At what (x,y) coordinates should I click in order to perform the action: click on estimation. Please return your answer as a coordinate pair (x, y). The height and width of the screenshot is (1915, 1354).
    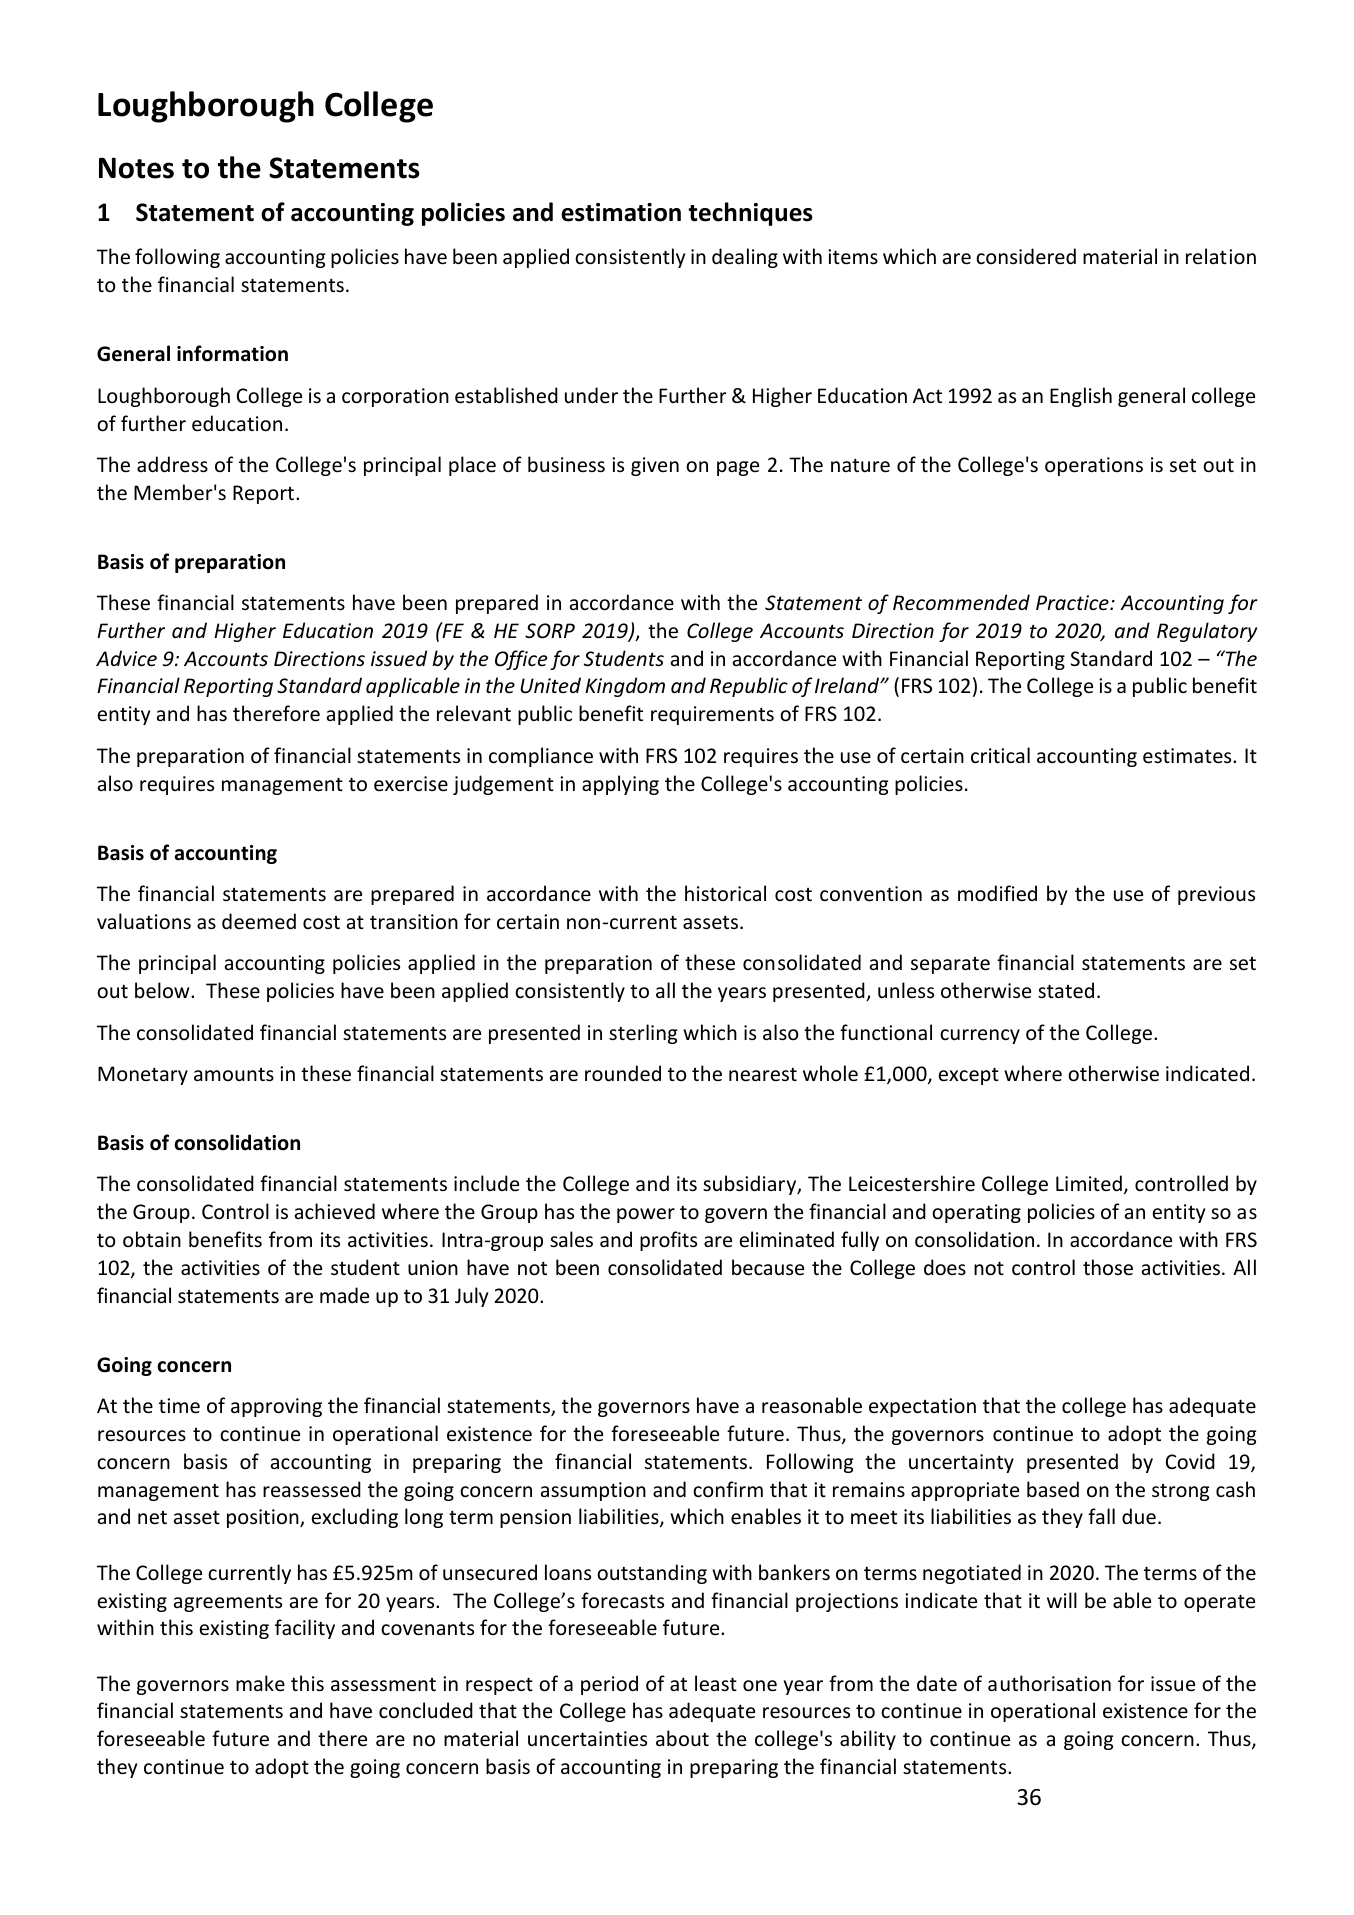
    Looking at the image, I should click on (621, 212).
